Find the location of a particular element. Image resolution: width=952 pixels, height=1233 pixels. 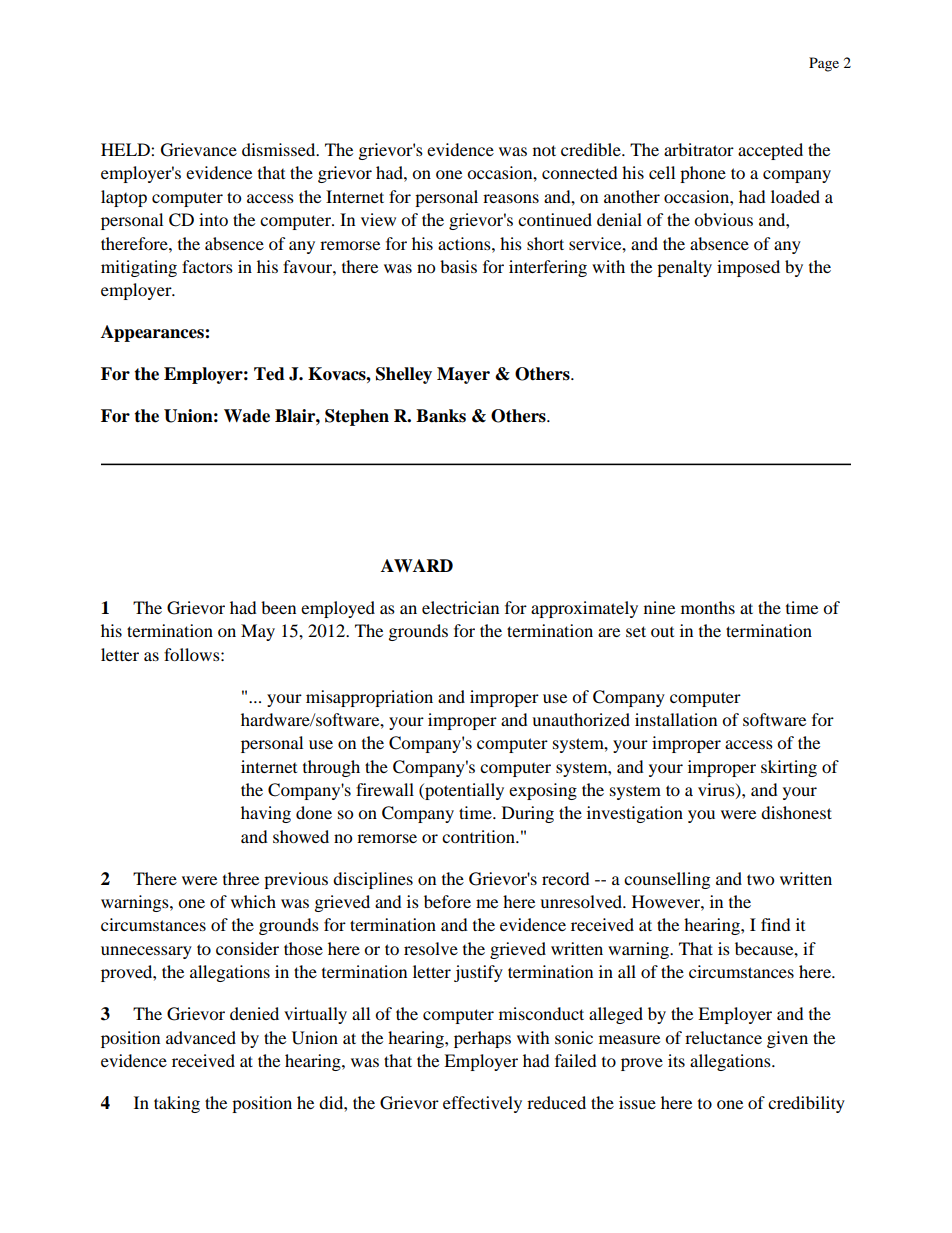

having is located at coordinates (266, 814).
